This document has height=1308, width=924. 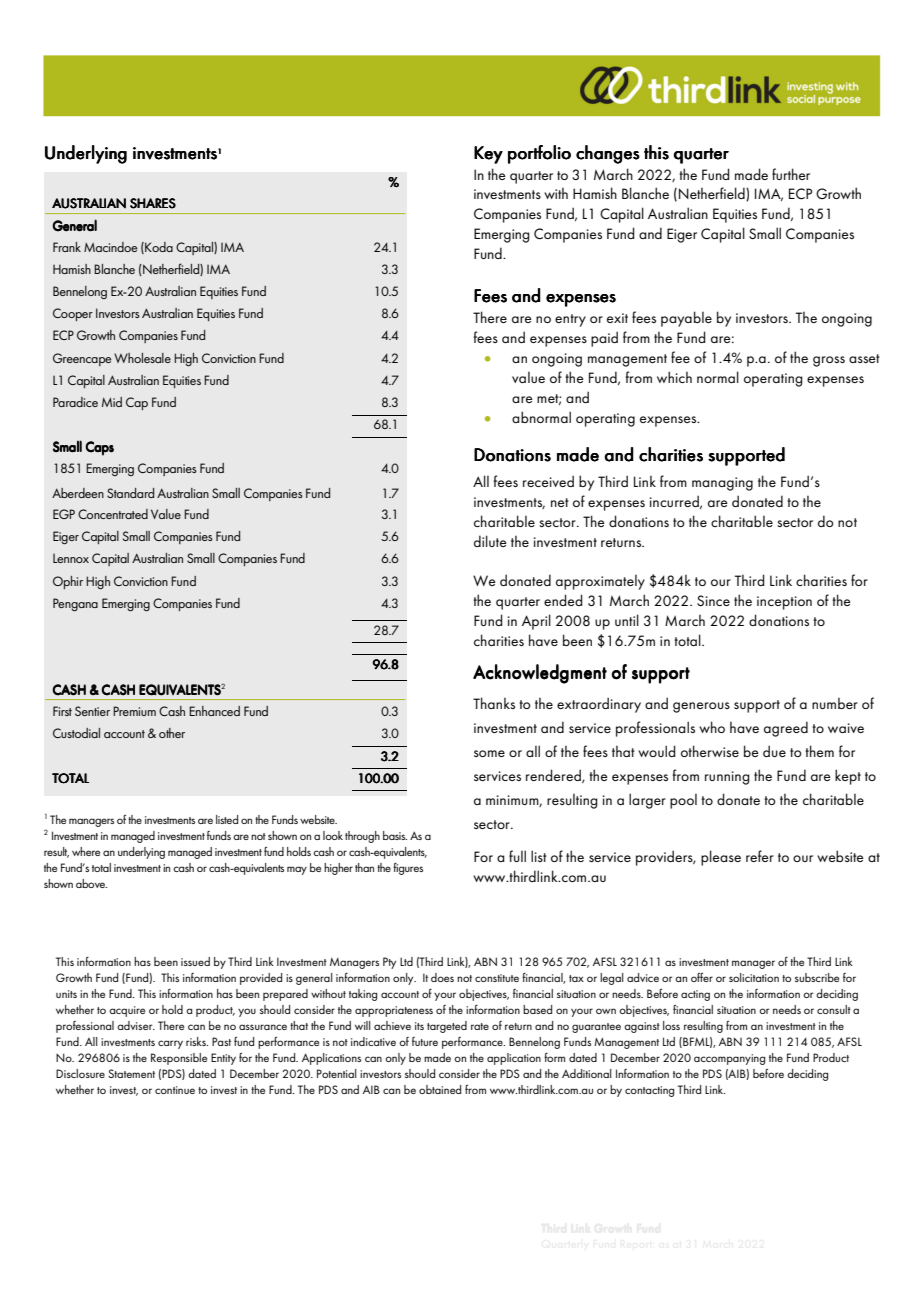 I want to click on future, so click(x=425, y=1041).
